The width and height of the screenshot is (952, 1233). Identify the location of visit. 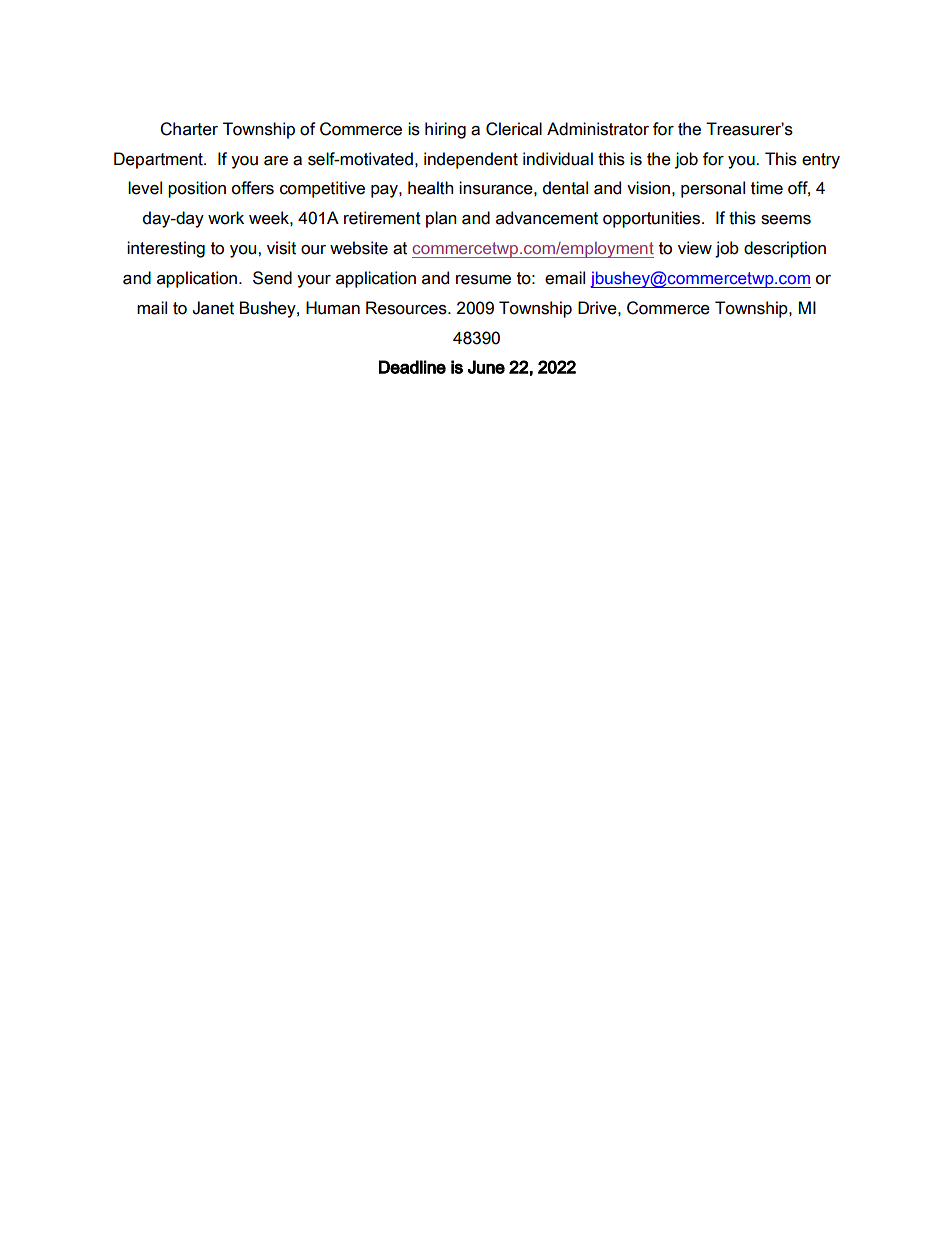
(281, 248).
